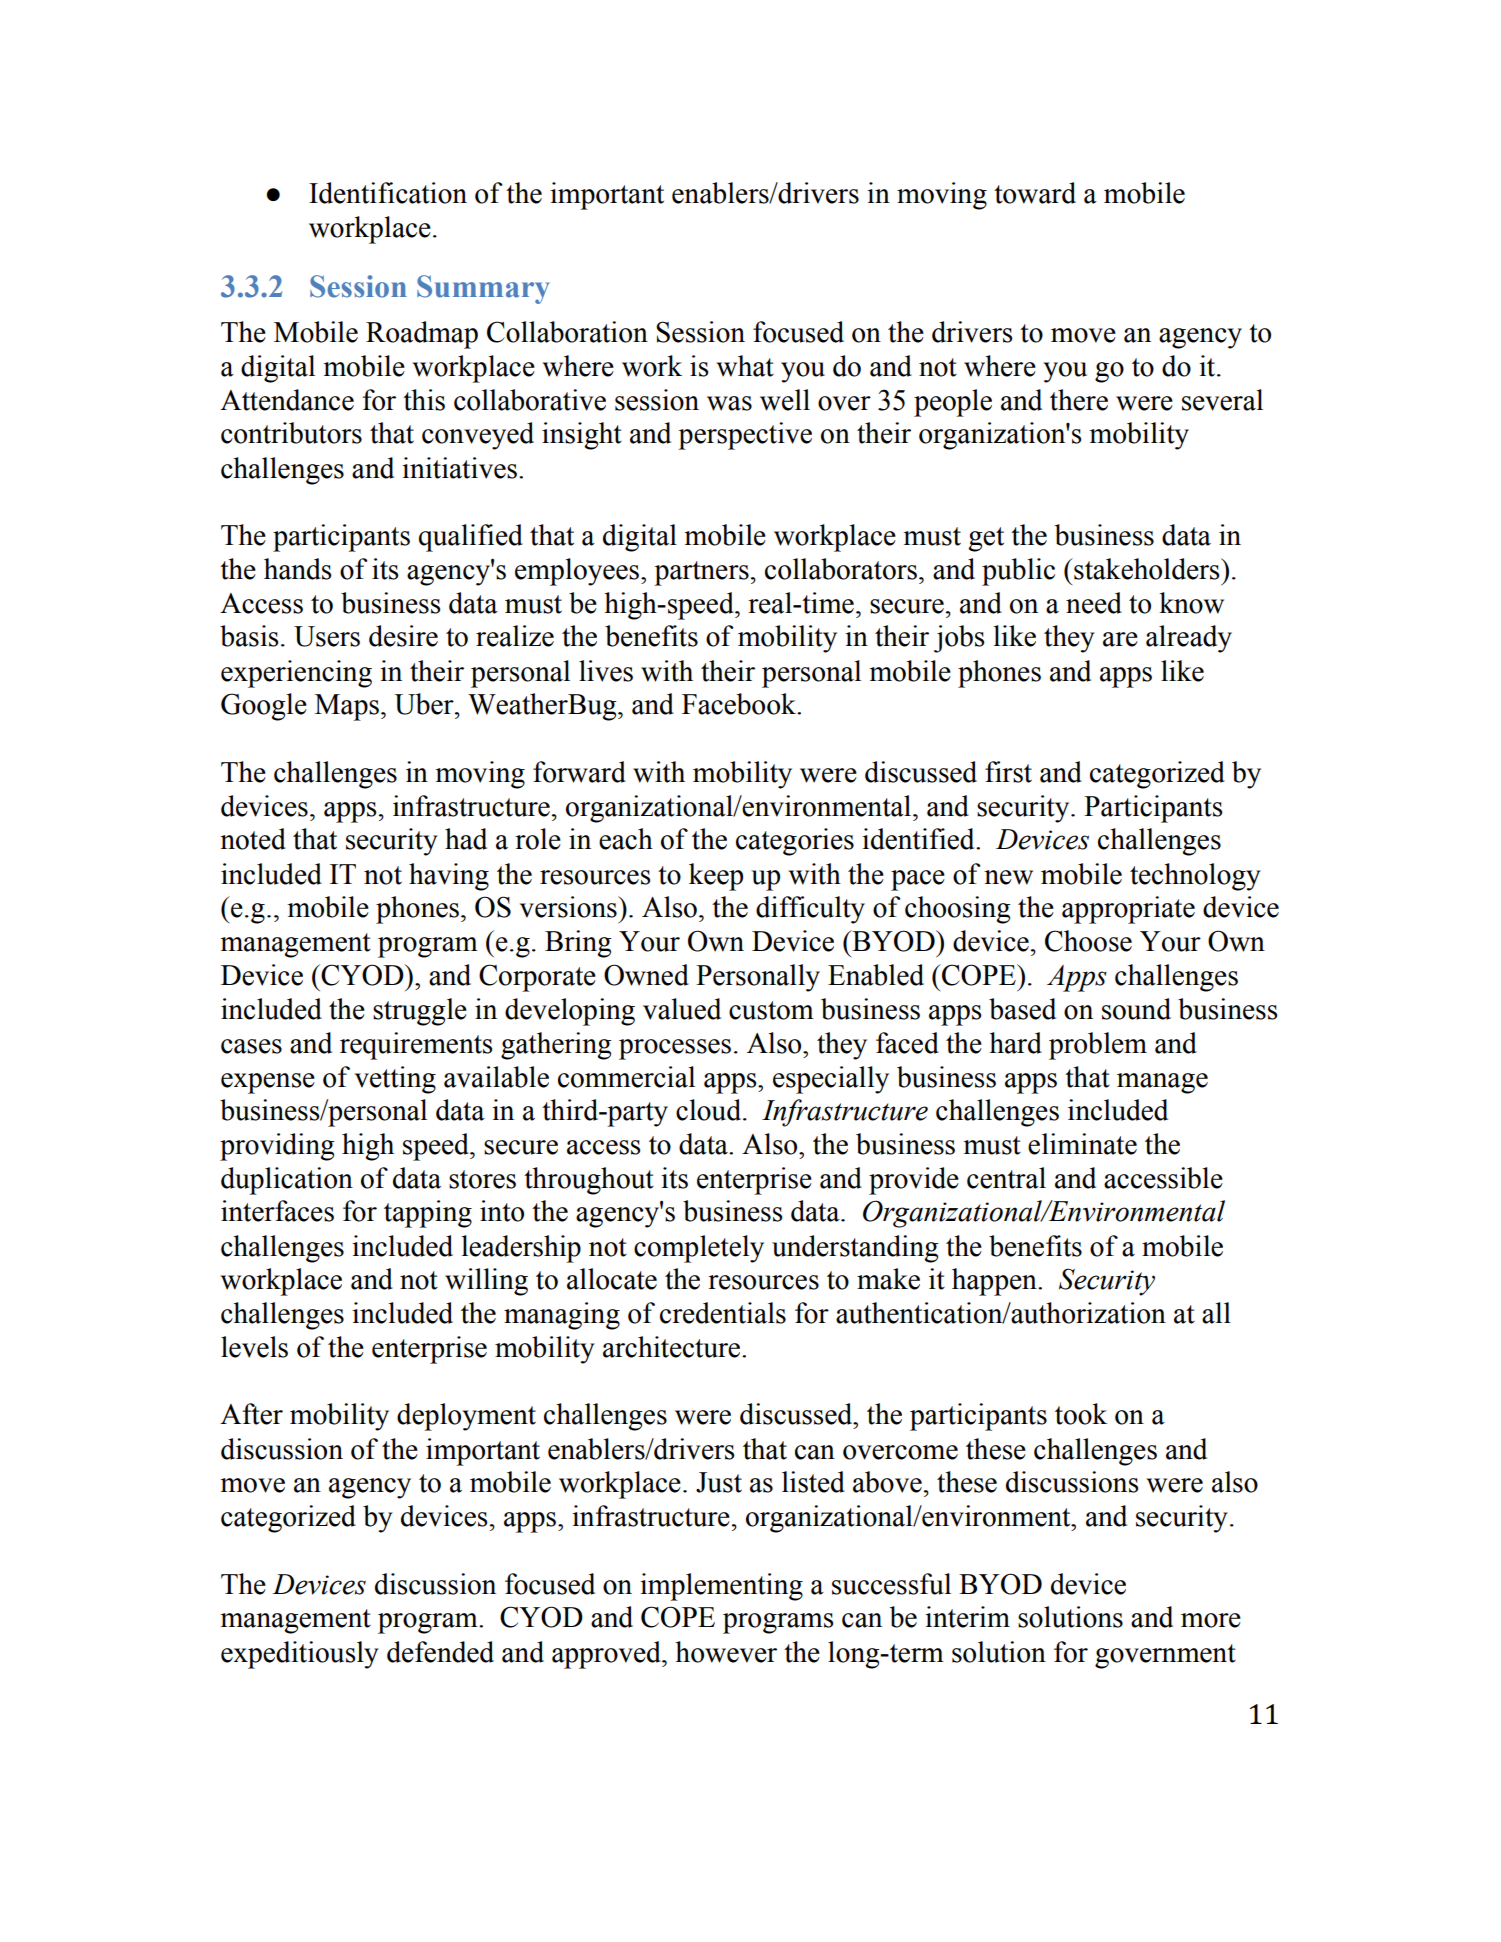  What do you see at coordinates (740, 704) in the screenshot?
I see `Facebook` at bounding box center [740, 704].
